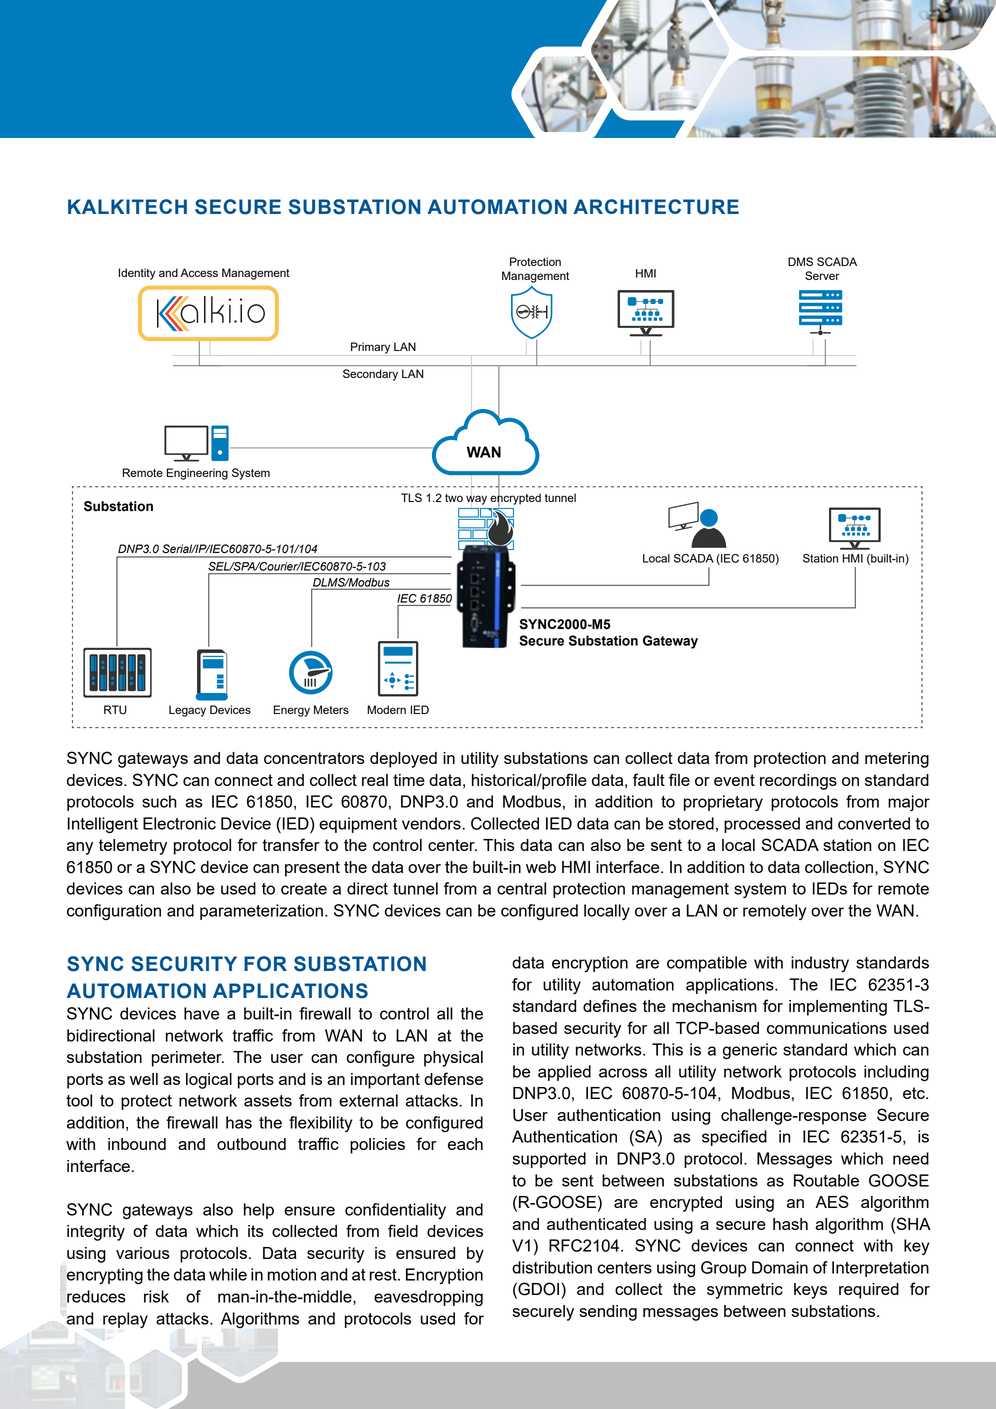  I want to click on risk, so click(156, 1296).
